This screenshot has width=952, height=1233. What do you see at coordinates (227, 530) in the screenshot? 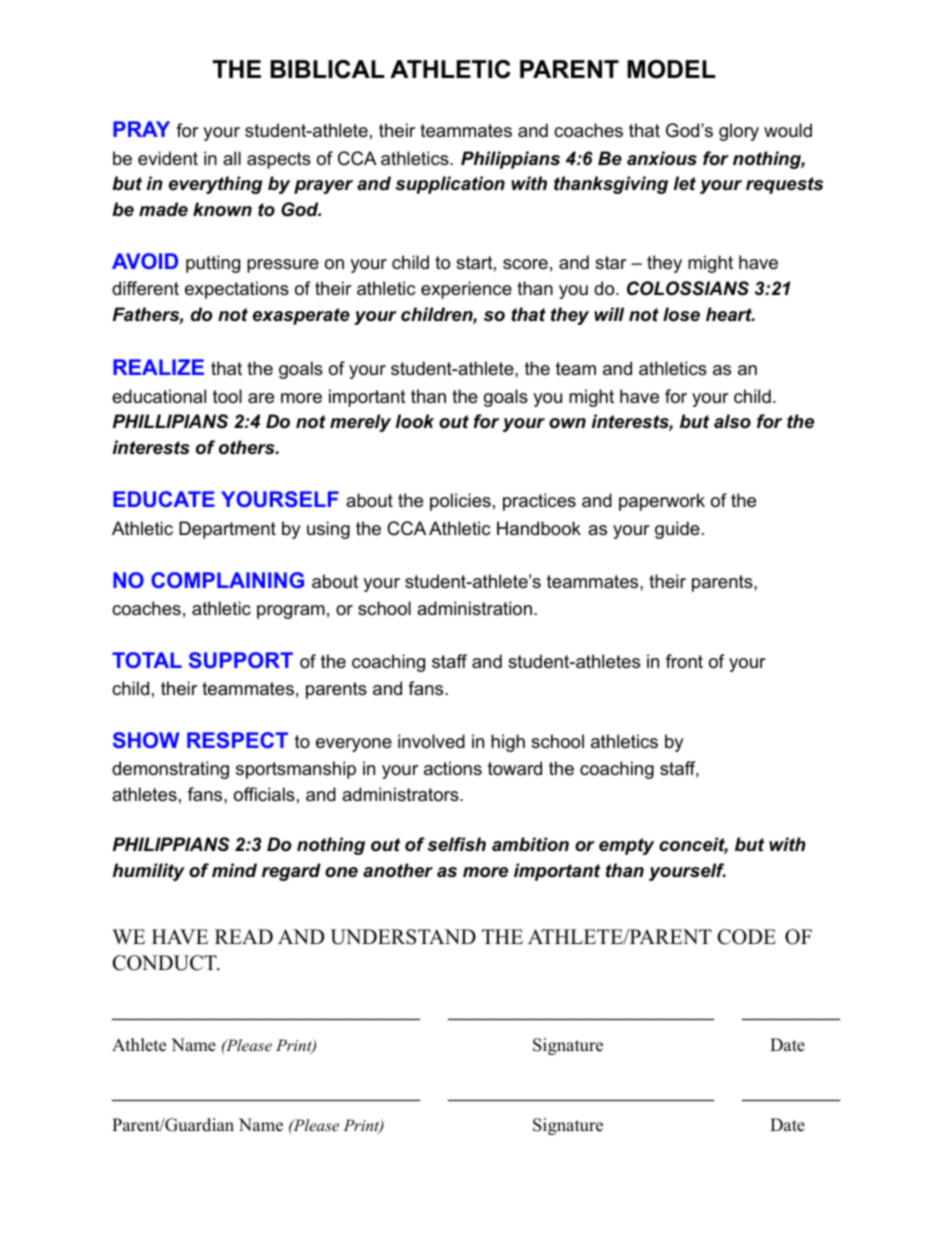
I see `Department` at bounding box center [227, 530].
